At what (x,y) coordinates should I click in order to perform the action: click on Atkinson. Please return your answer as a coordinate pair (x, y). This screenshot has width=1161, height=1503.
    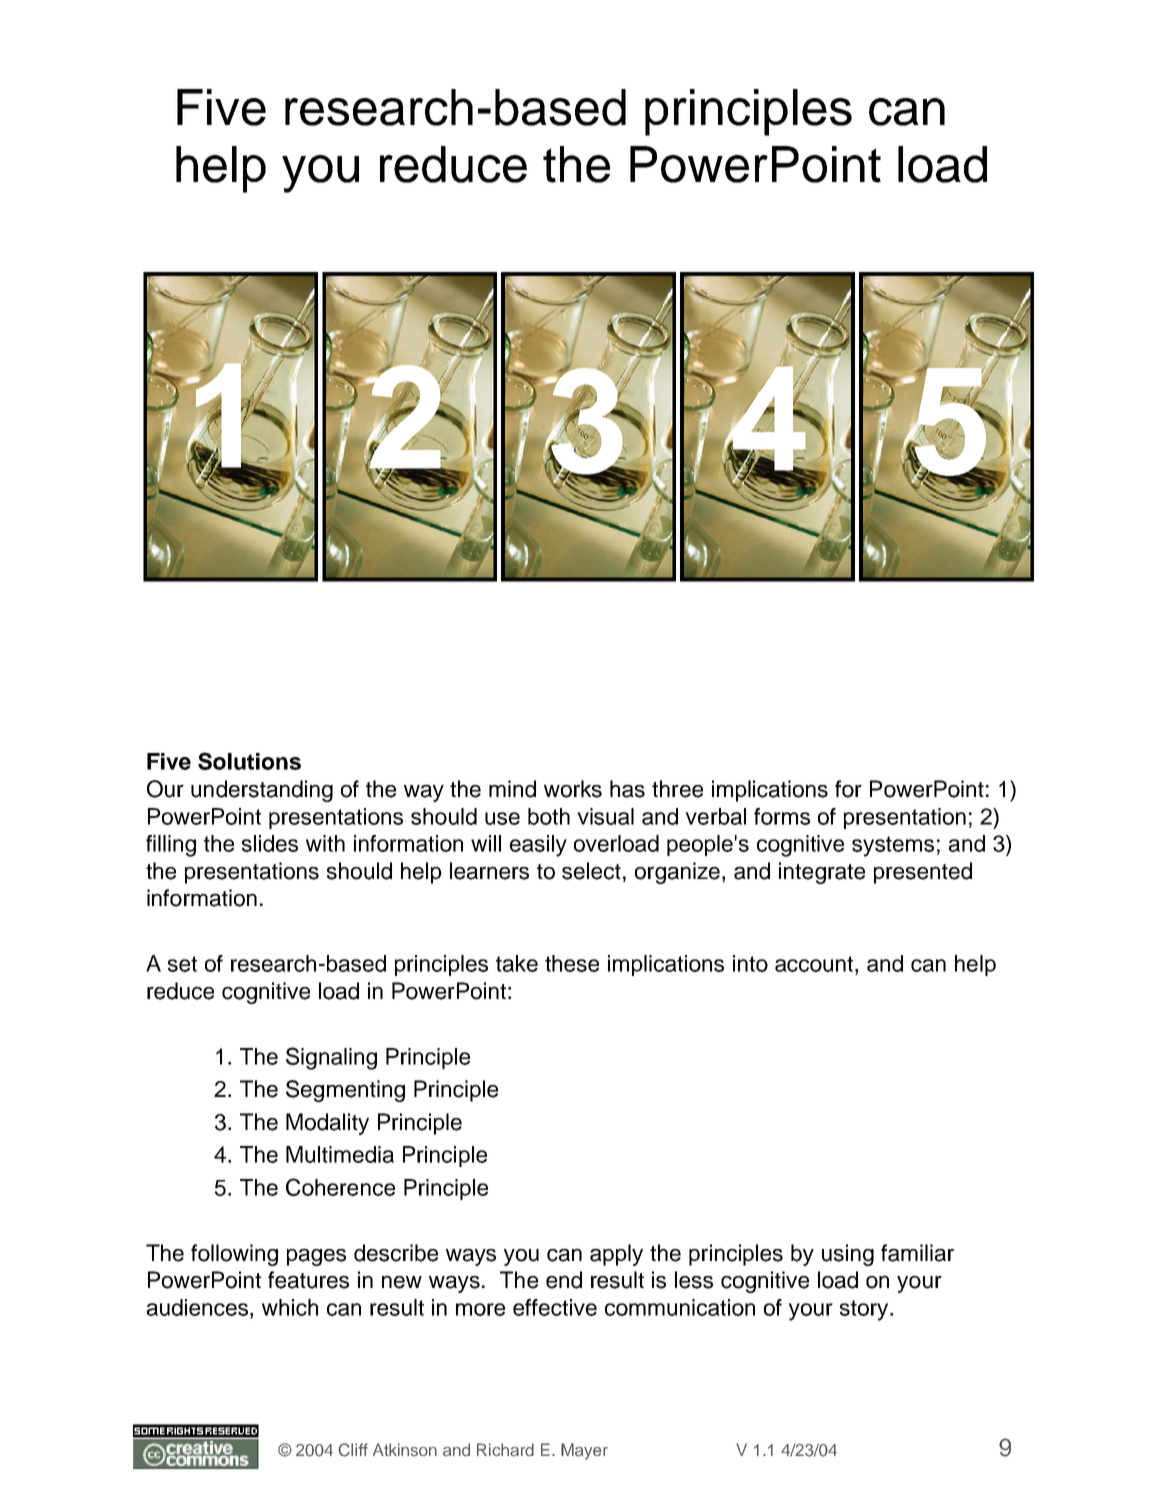
    Looking at the image, I should click on (405, 1450).
